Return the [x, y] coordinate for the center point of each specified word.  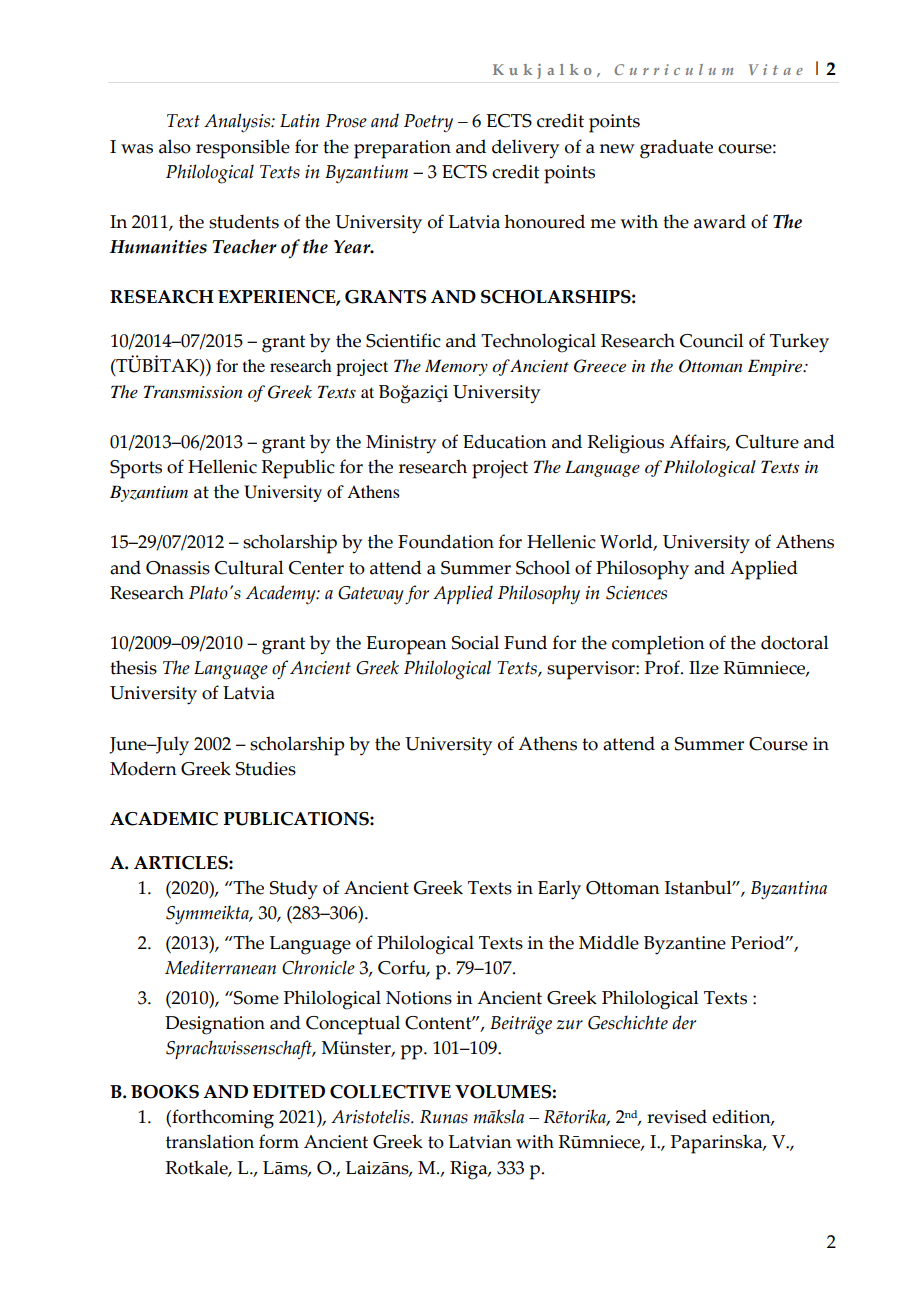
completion [658, 645]
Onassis [178, 568]
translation [210, 1141]
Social [475, 642]
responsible [243, 149]
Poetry [428, 123]
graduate [676, 149]
